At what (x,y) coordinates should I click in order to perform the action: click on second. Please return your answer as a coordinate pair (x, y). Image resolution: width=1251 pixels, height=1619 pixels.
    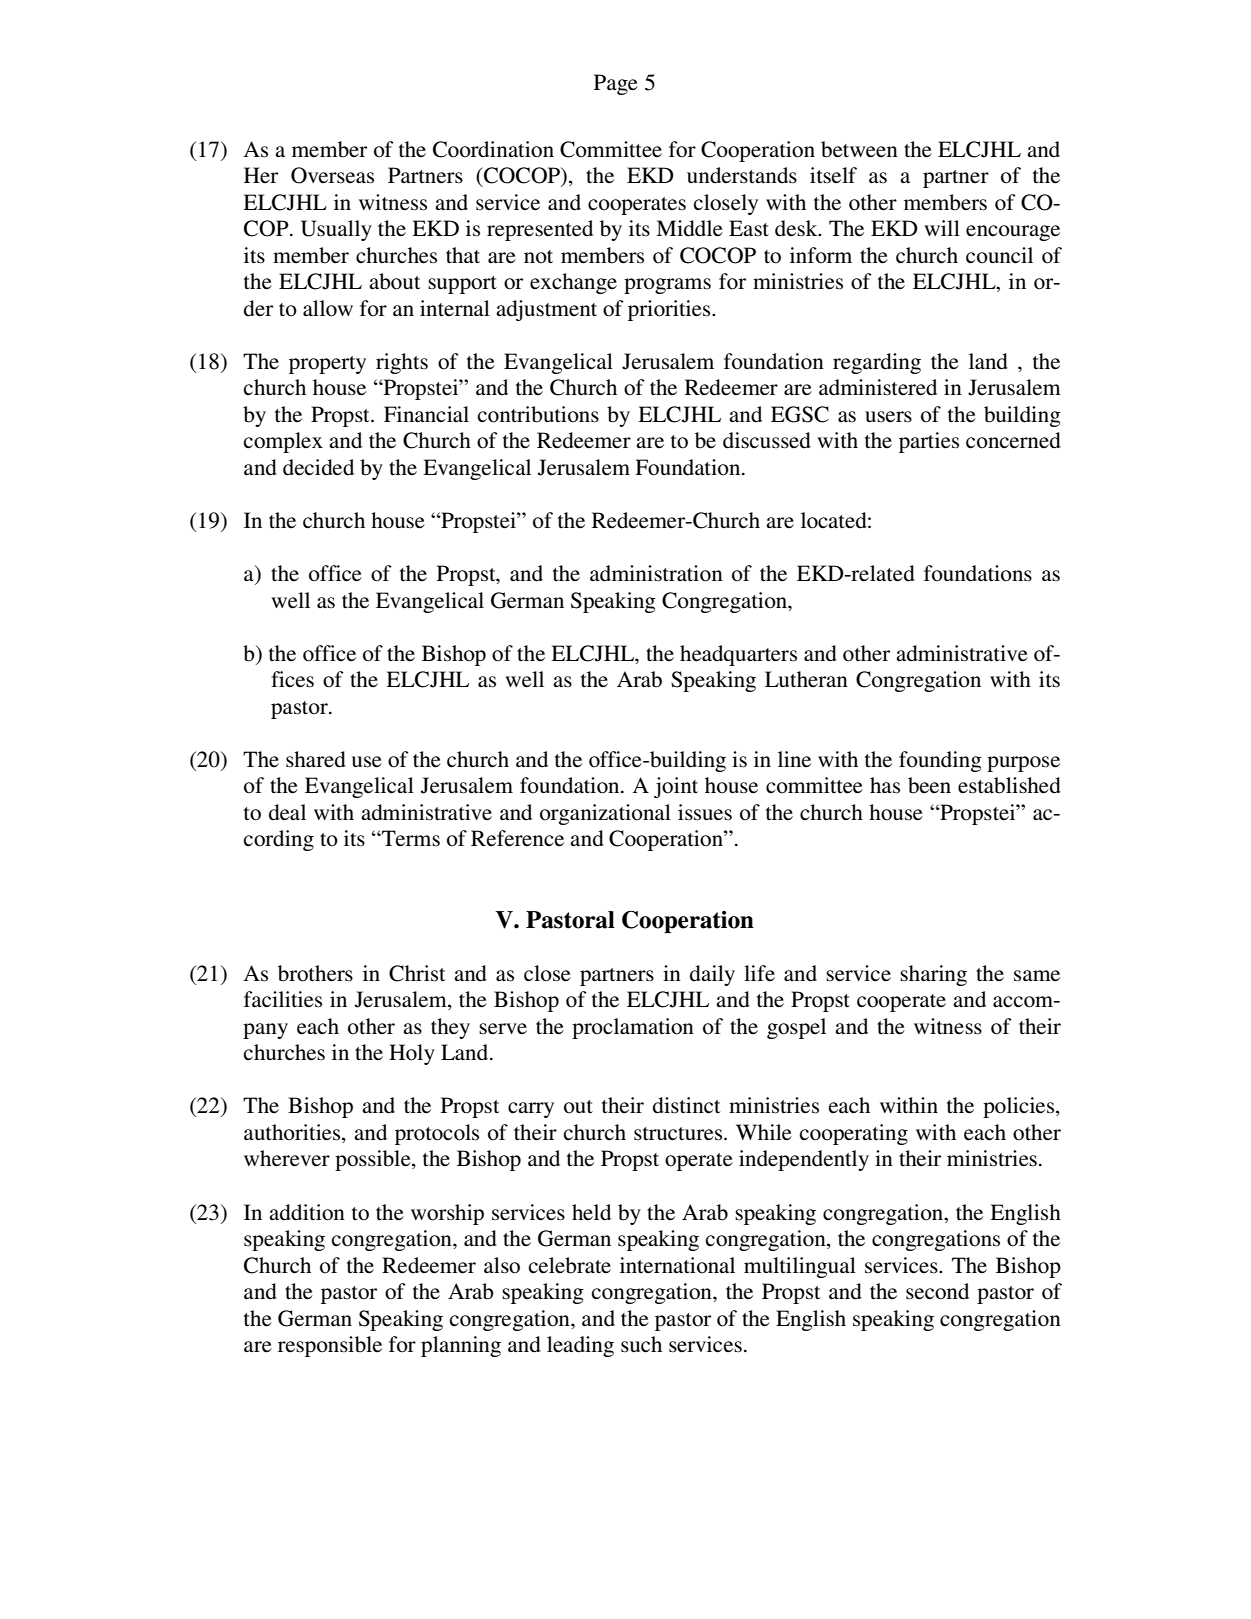
    Looking at the image, I should click on (937, 1291).
